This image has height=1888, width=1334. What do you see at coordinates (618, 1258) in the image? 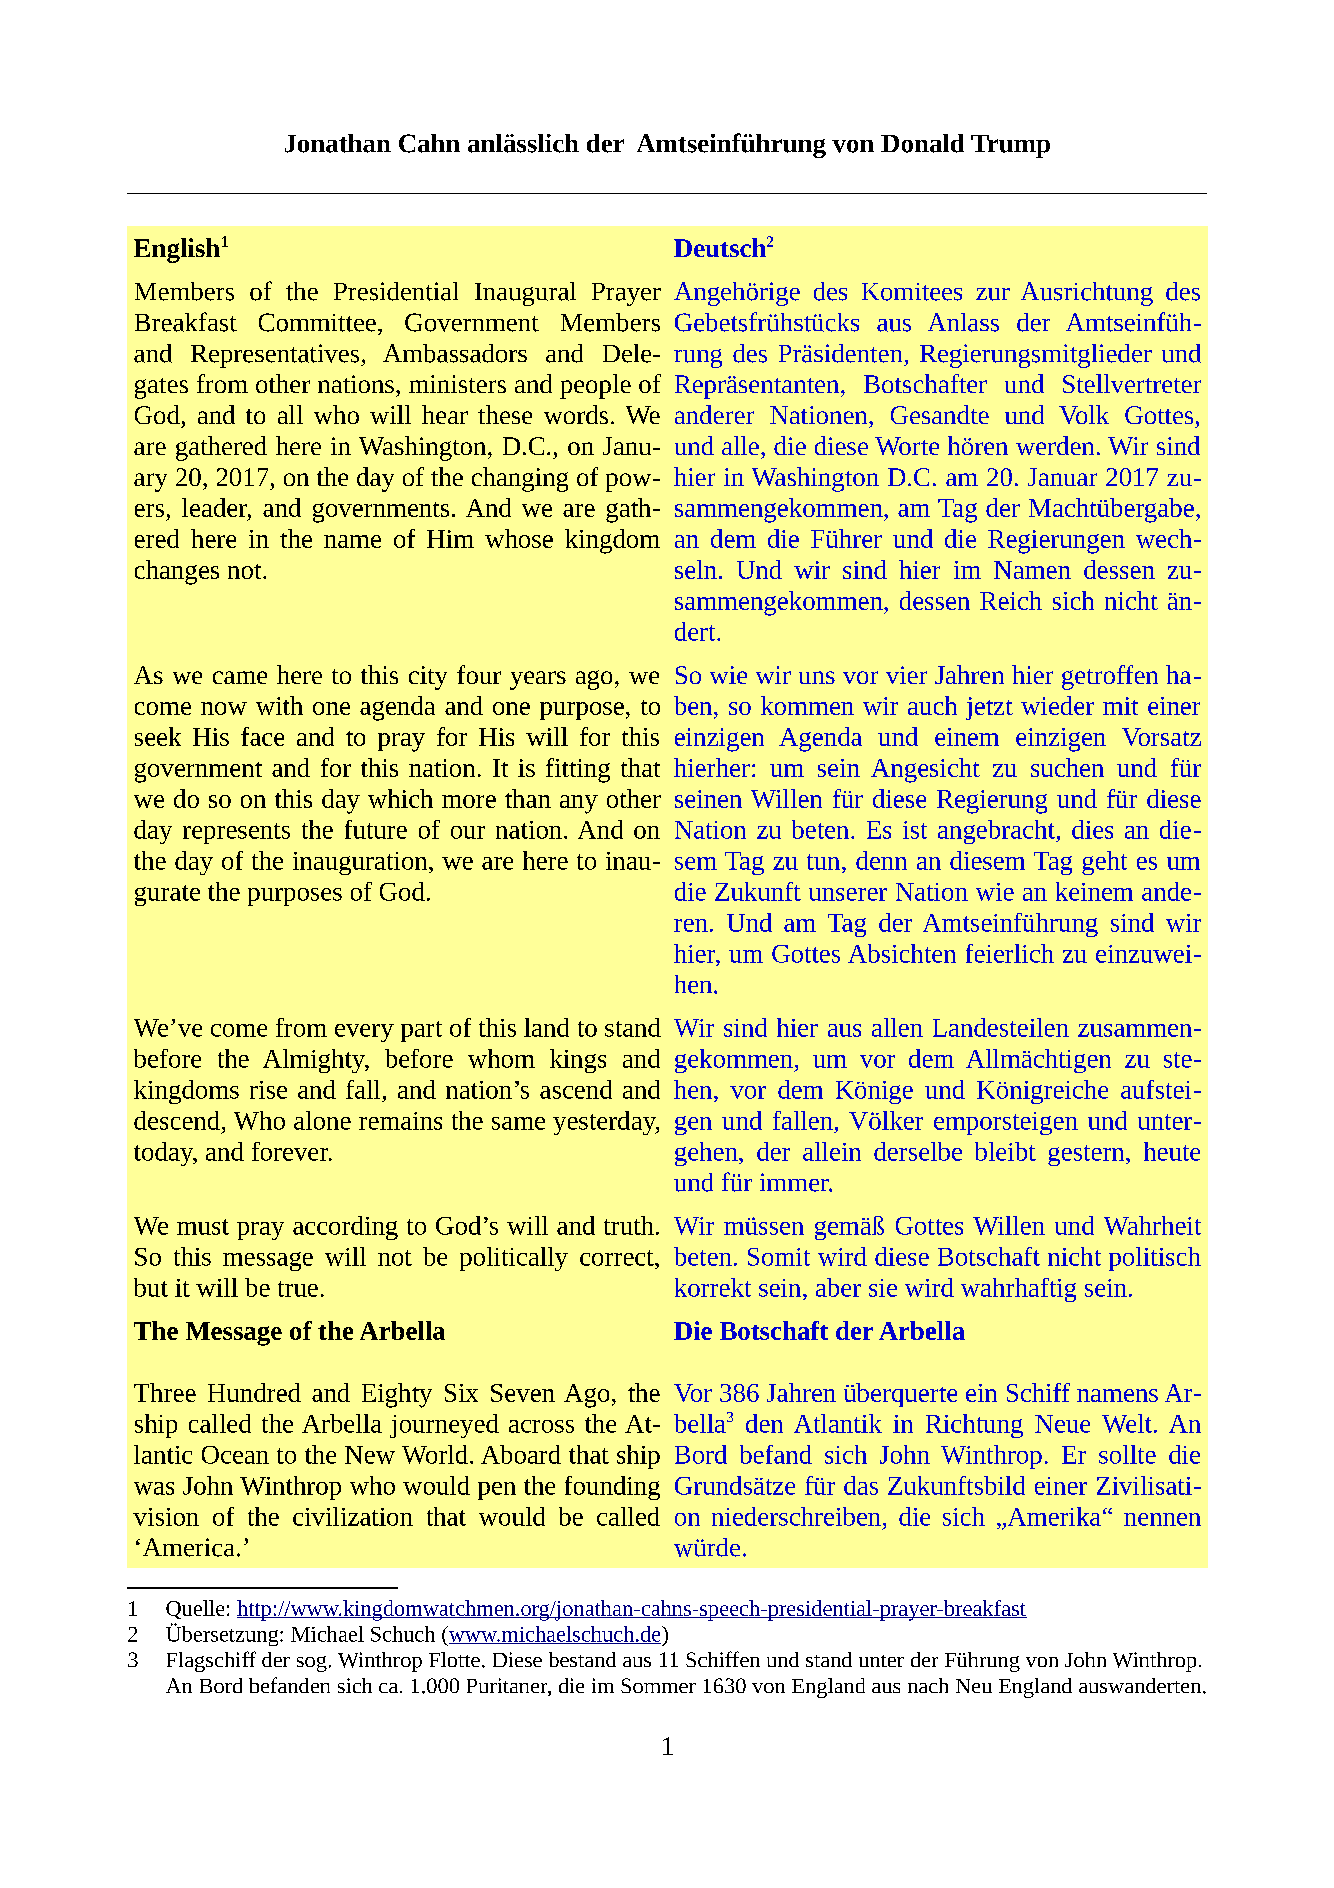
I see `correct` at bounding box center [618, 1258].
